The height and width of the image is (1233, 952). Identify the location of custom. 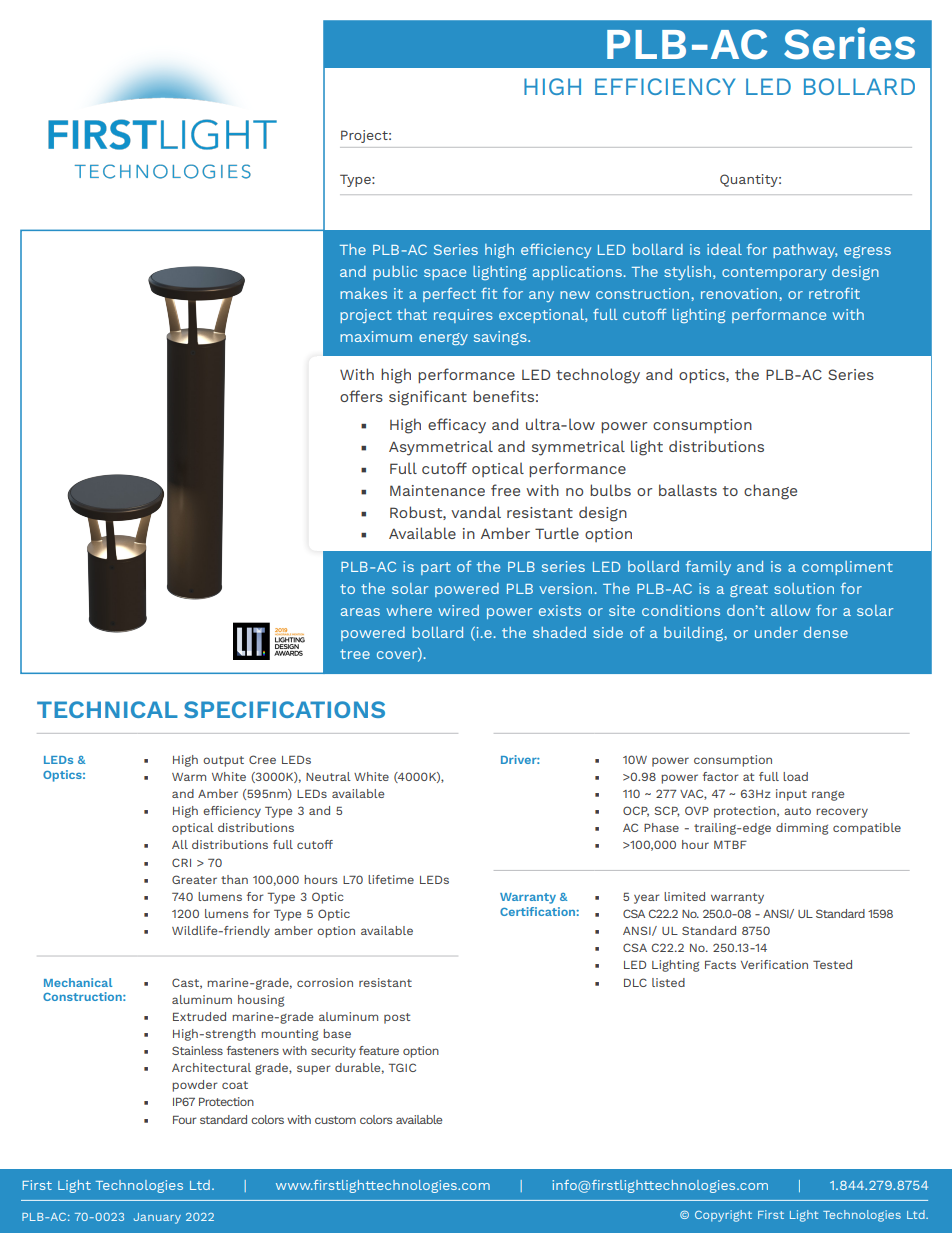
(335, 1120).
